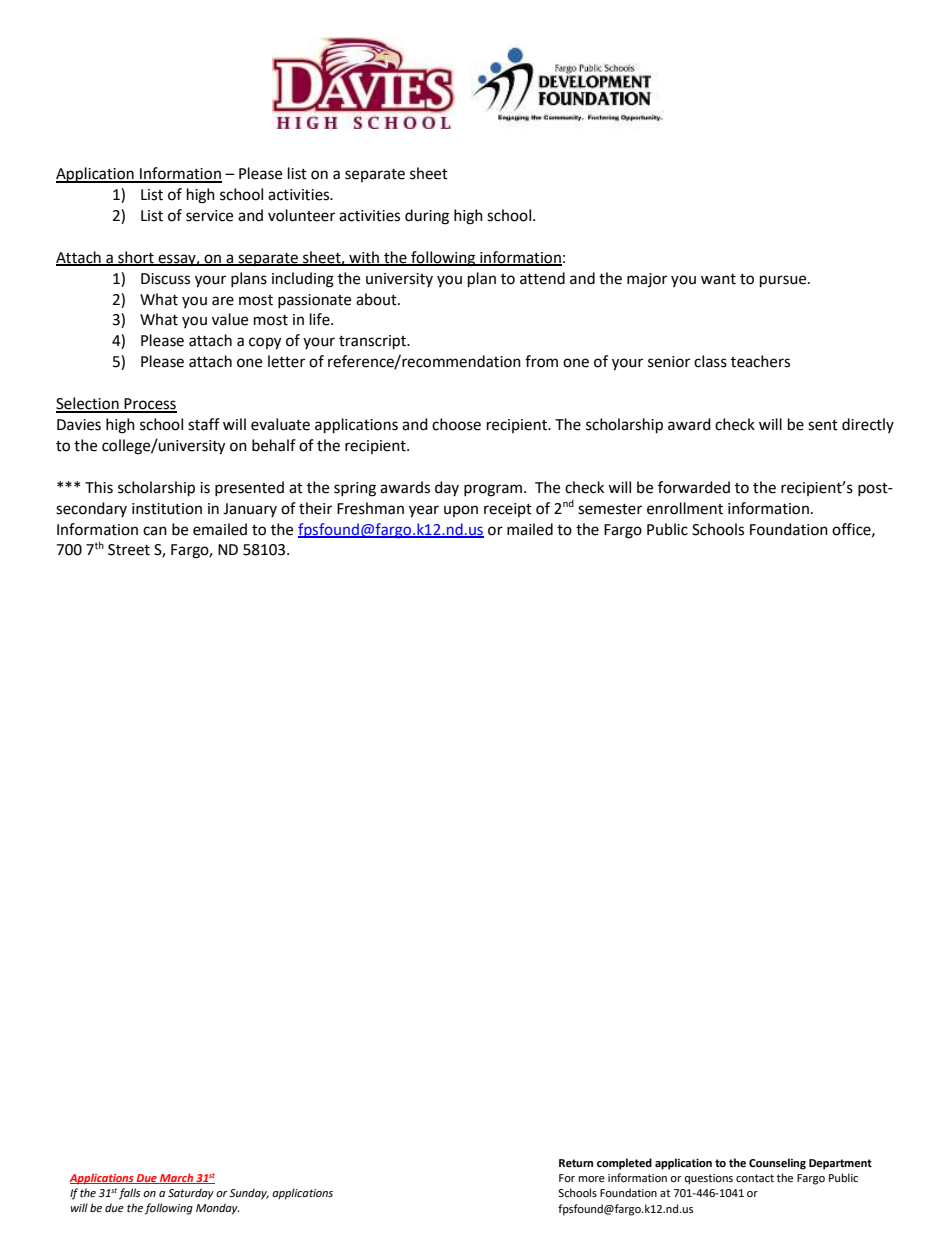 Image resolution: width=952 pixels, height=1233 pixels. Describe the element at coordinates (177, 1178) in the image. I see `March` at that location.
